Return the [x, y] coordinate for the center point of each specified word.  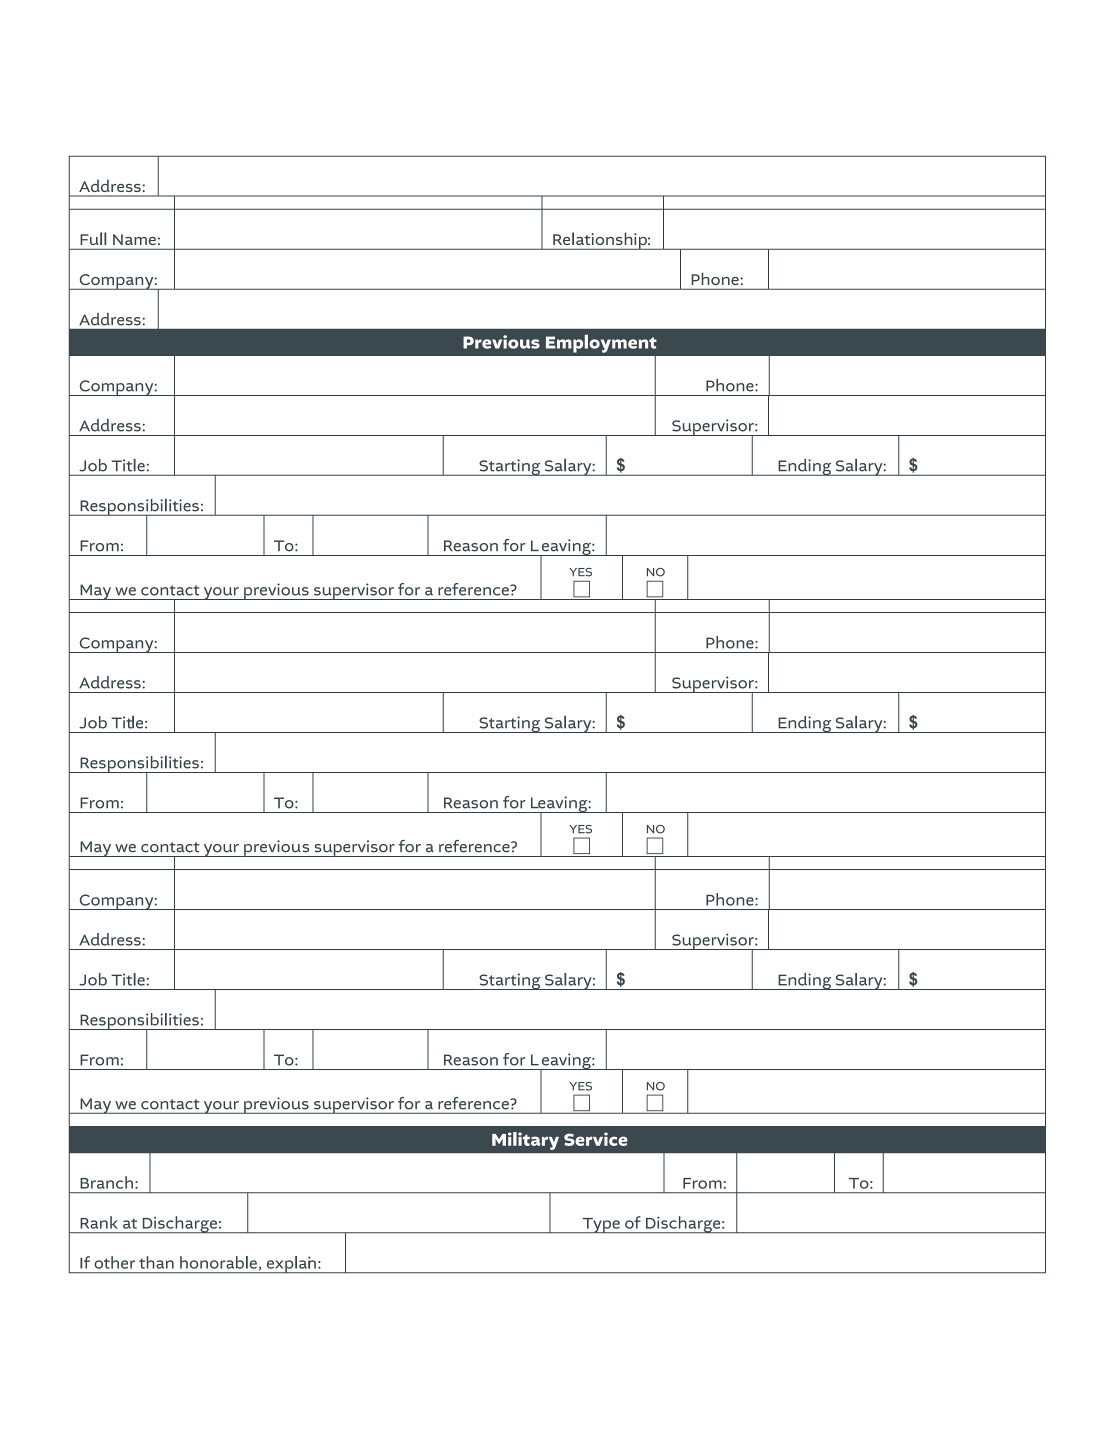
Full [93, 238]
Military [525, 1141]
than [156, 1262]
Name [134, 239]
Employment [601, 344]
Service [596, 1139]
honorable [218, 1262]
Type [601, 1225]
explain [291, 1264]
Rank [99, 1222]
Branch [106, 1182]
